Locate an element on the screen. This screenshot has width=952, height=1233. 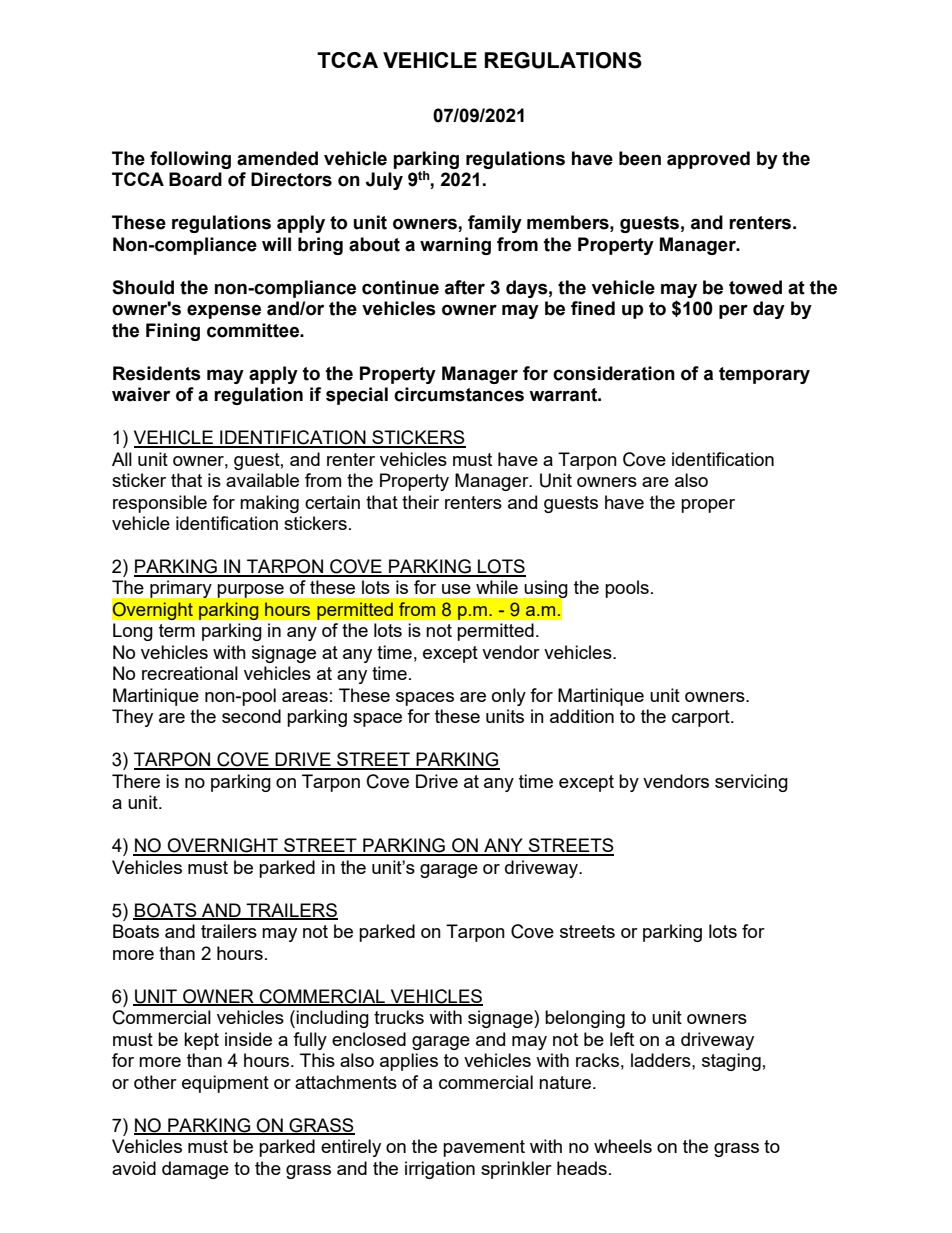
July is located at coordinates (384, 181).
